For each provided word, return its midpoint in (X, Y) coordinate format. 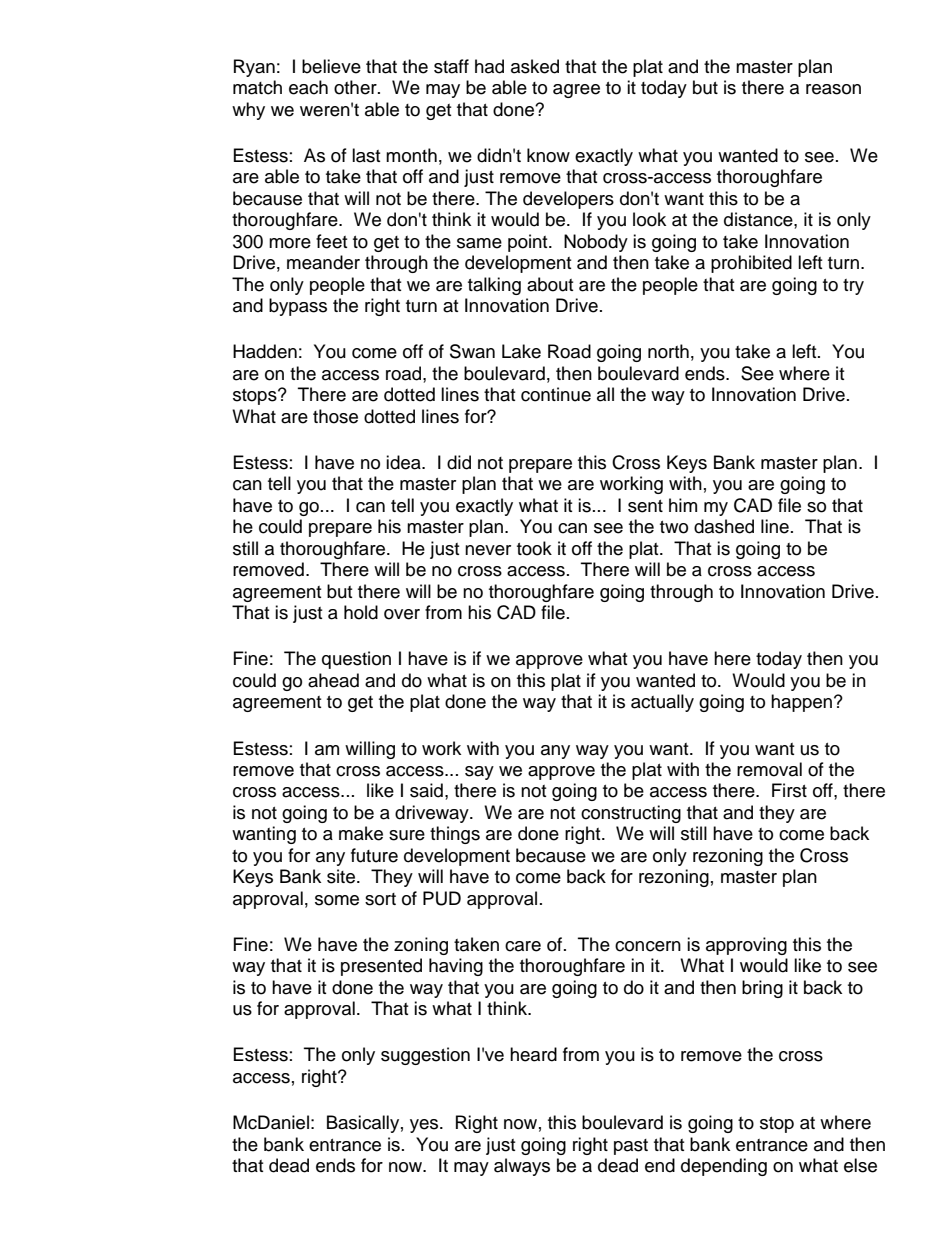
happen (801, 703)
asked (535, 66)
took (534, 548)
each (308, 87)
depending (724, 1167)
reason (833, 89)
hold (361, 612)
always (522, 1167)
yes (425, 1126)
